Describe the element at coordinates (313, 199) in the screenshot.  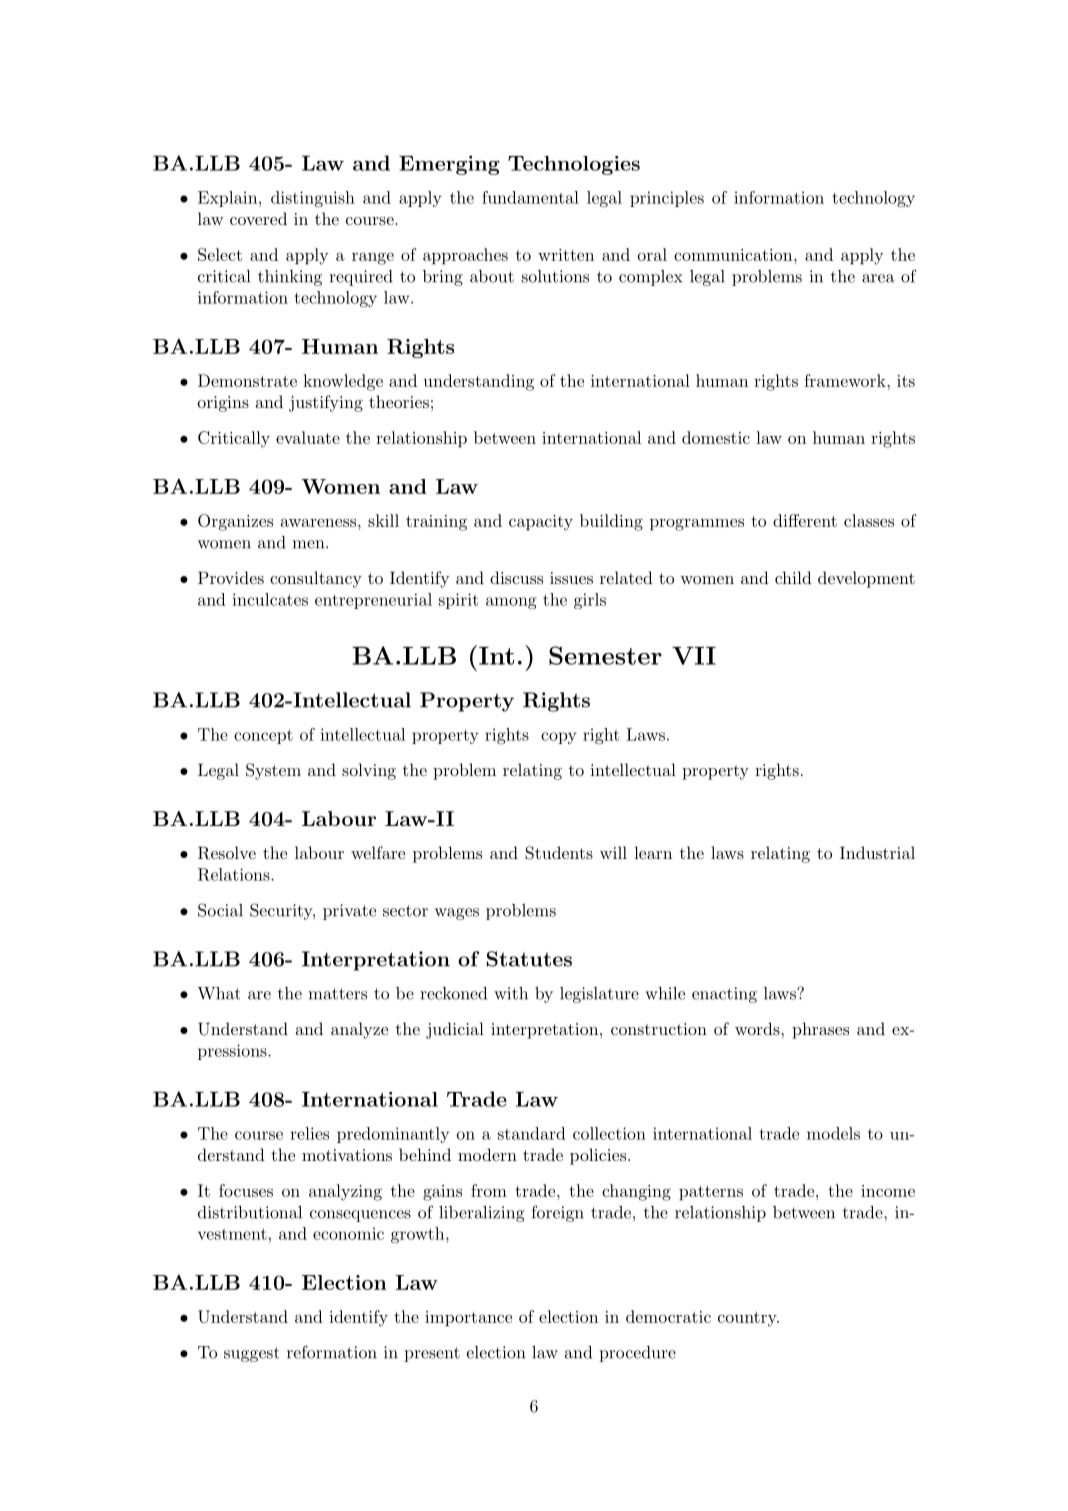
I see `distinguish` at that location.
